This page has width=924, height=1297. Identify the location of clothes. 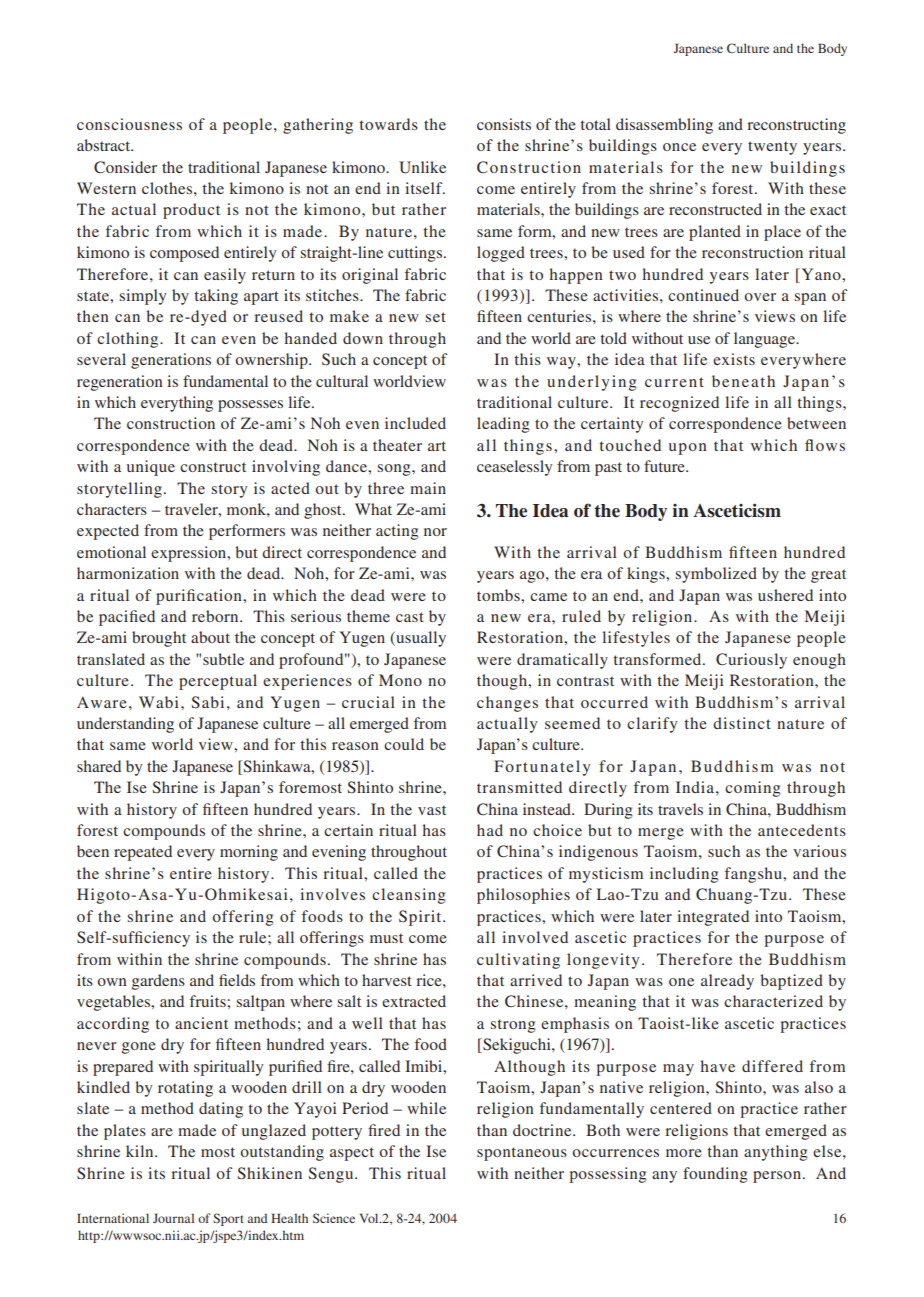
(168, 188).
